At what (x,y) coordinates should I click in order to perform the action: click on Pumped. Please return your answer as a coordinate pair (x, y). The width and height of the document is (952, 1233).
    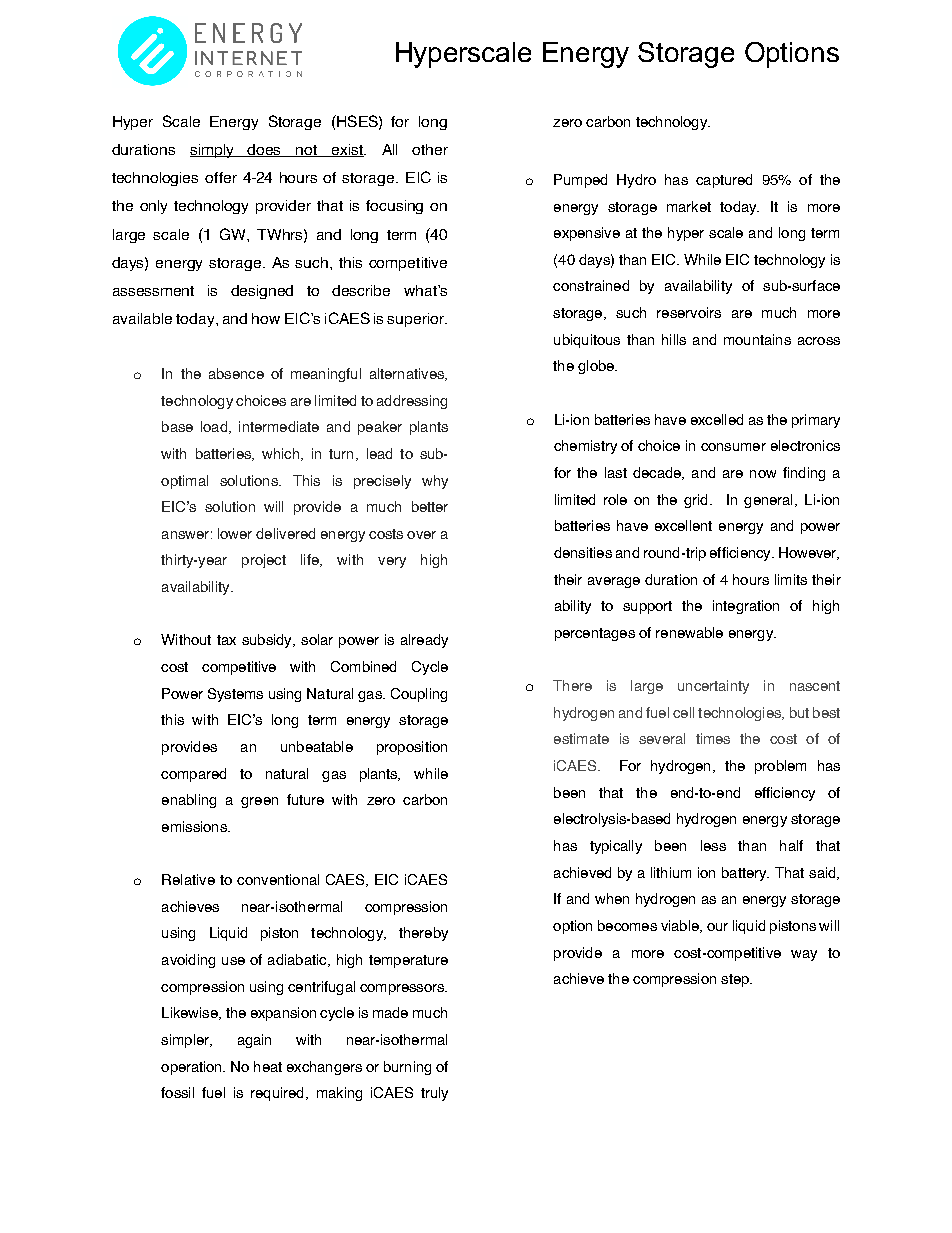
    Looking at the image, I should click on (580, 181).
